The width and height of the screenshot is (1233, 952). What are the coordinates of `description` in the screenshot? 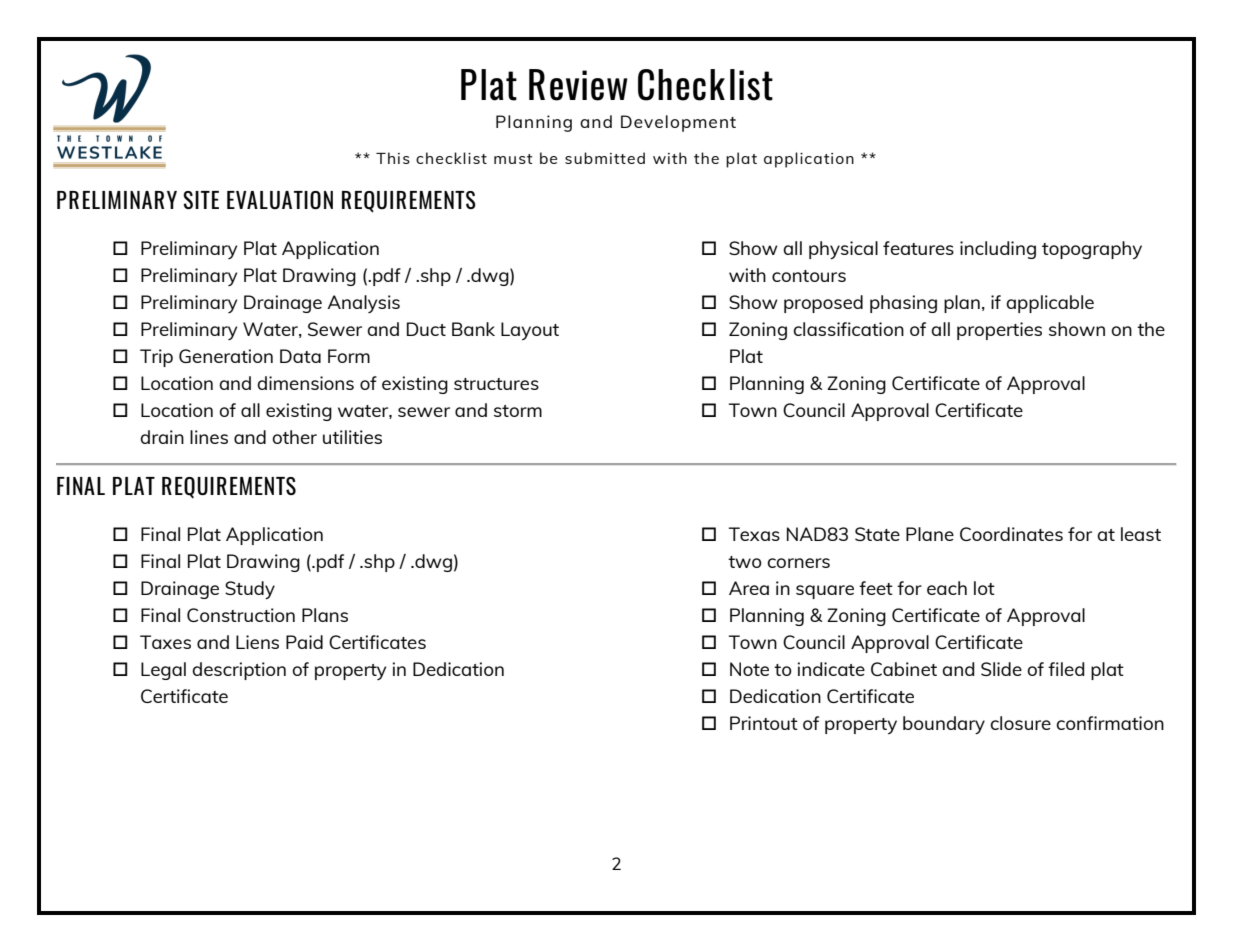 It's located at (239, 671).
